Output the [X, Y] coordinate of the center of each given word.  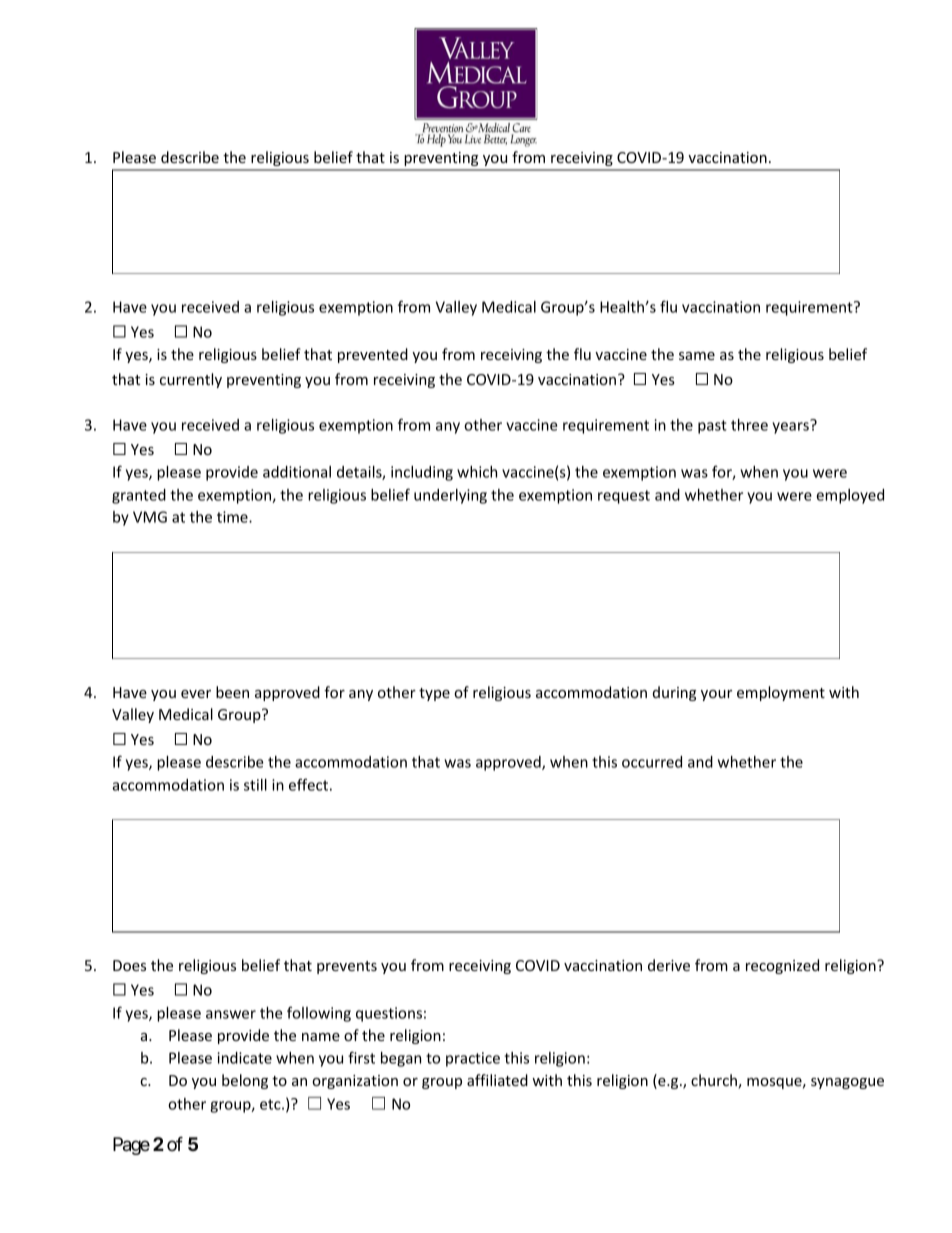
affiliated [497, 1080]
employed [850, 496]
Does [129, 965]
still [255, 785]
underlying [450, 496]
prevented [373, 355]
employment [781, 693]
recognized [782, 966]
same [697, 356]
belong [245, 1081]
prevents [347, 967]
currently [191, 380]
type [434, 694]
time [233, 517]
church [715, 1081]
